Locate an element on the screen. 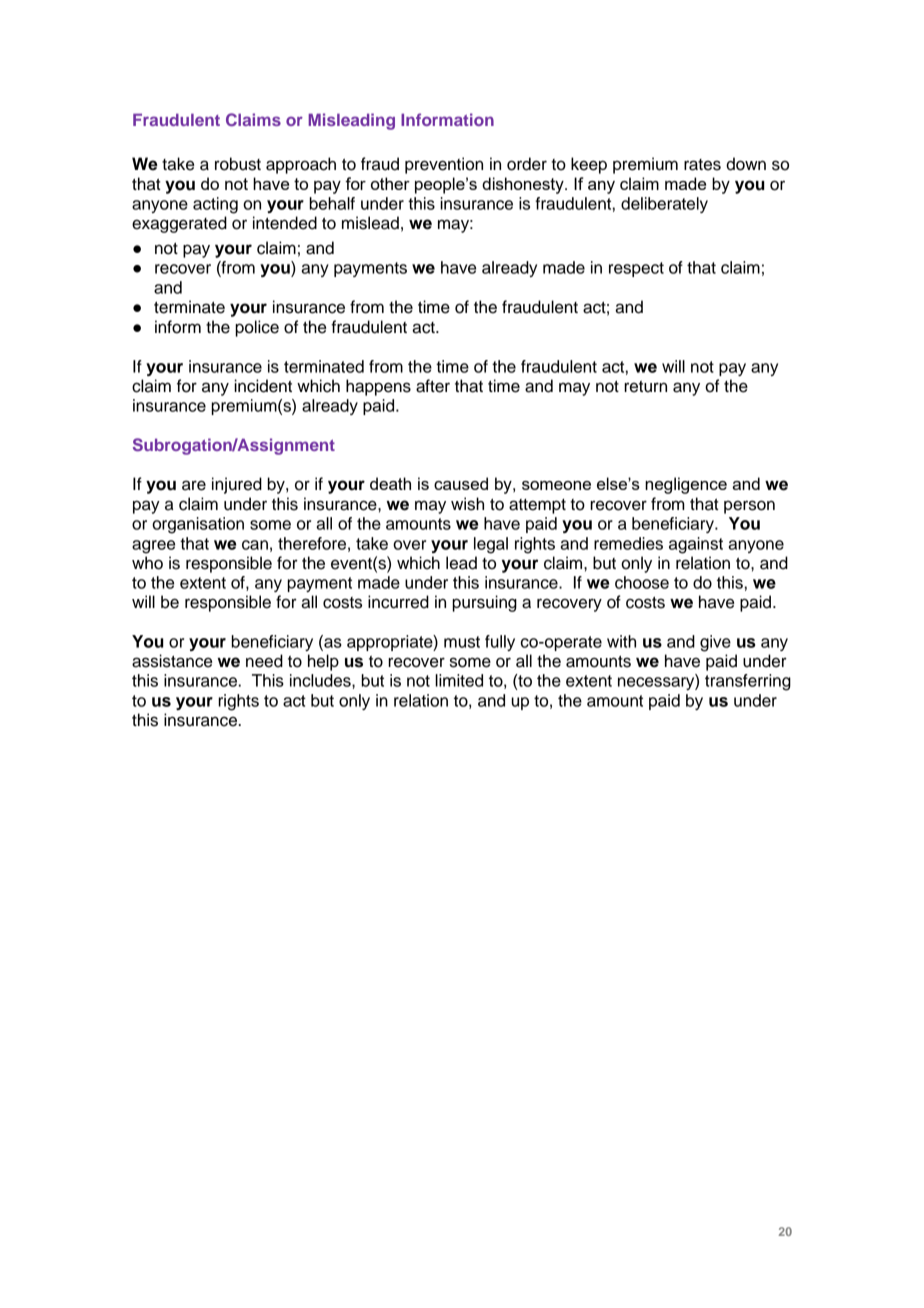 The image size is (924, 1308). robust is located at coordinates (238, 164).
